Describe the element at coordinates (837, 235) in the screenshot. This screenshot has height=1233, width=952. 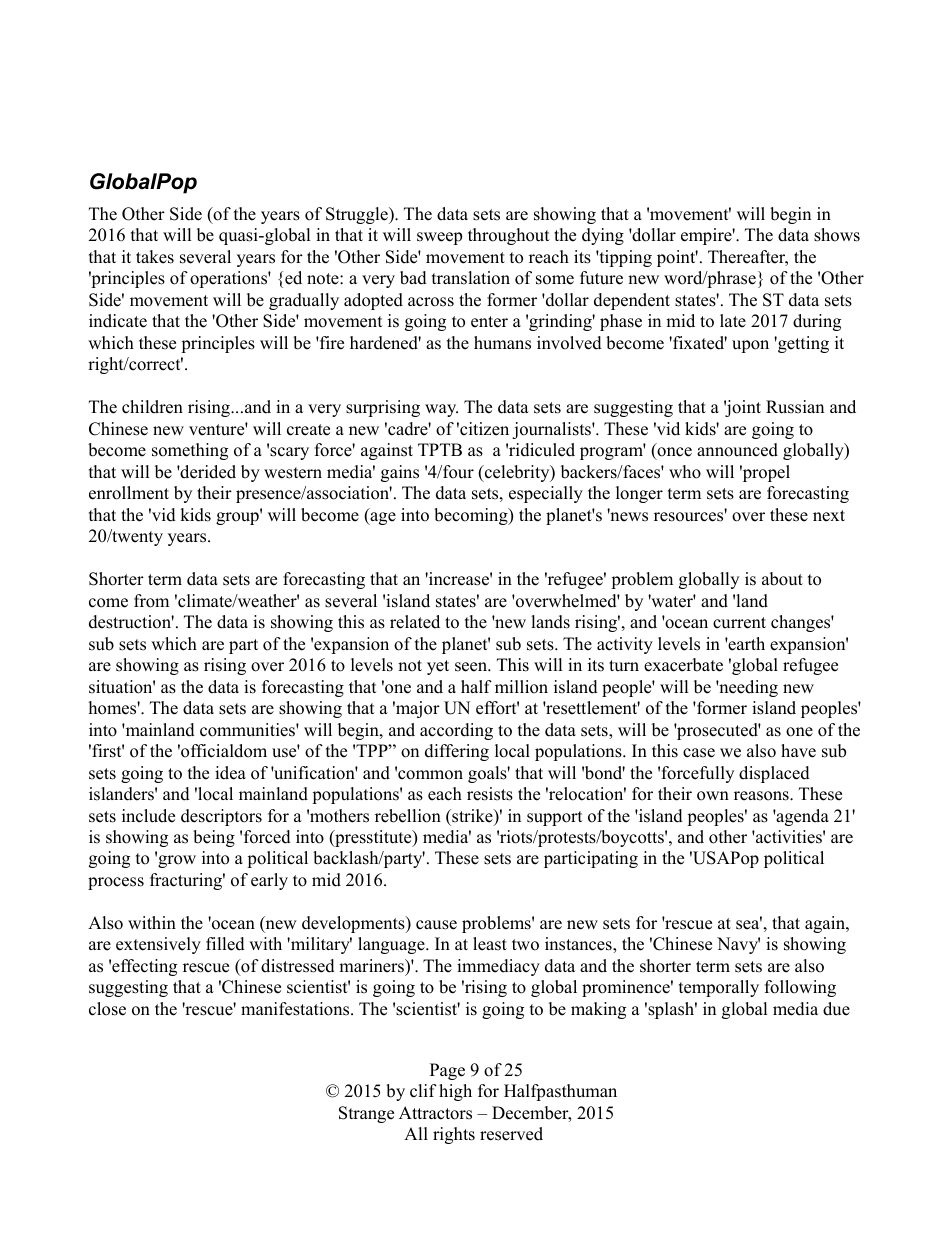
I see `shows` at that location.
